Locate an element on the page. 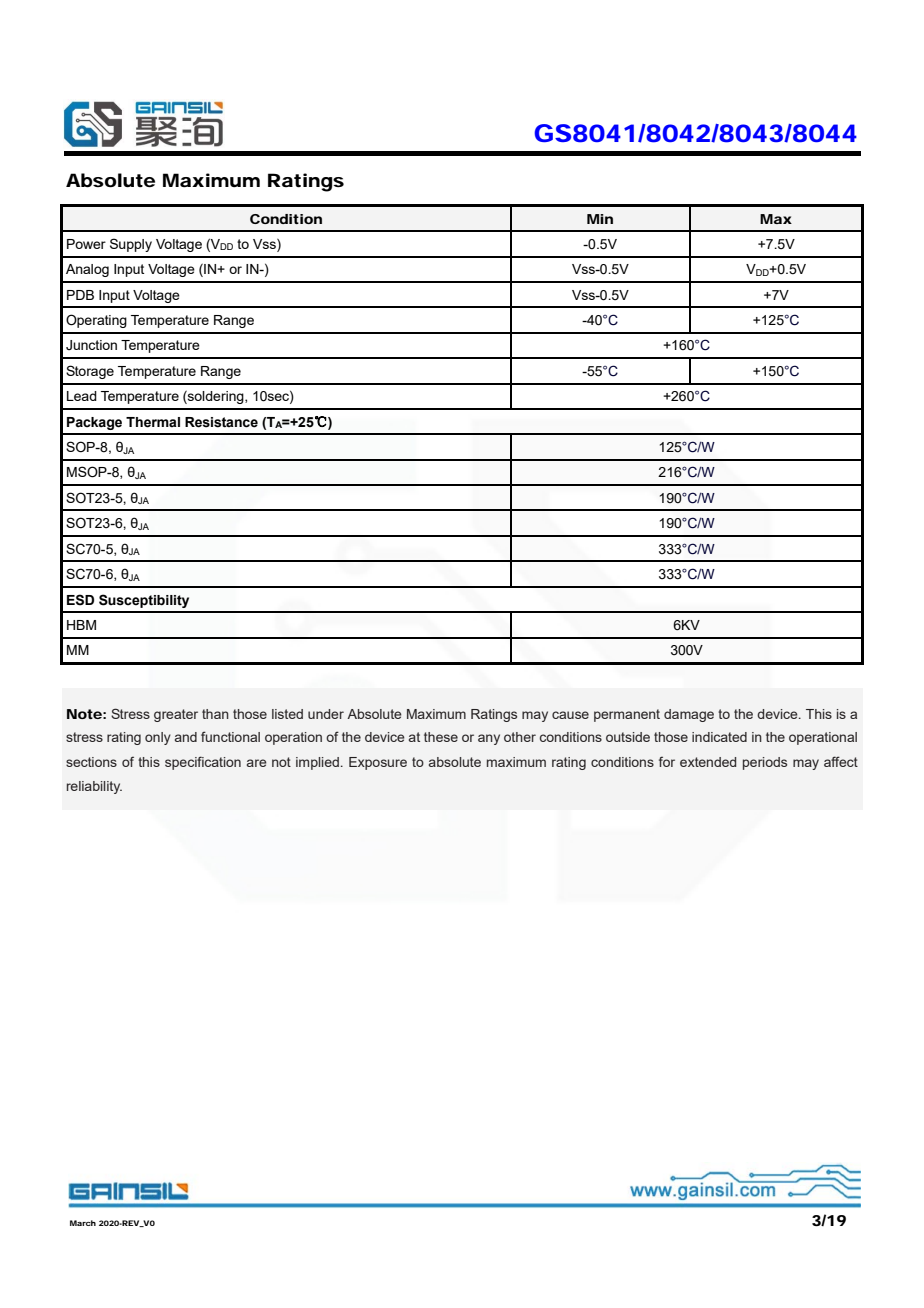 Image resolution: width=924 pixels, height=1308 pixels. March is located at coordinates (83, 1223).
